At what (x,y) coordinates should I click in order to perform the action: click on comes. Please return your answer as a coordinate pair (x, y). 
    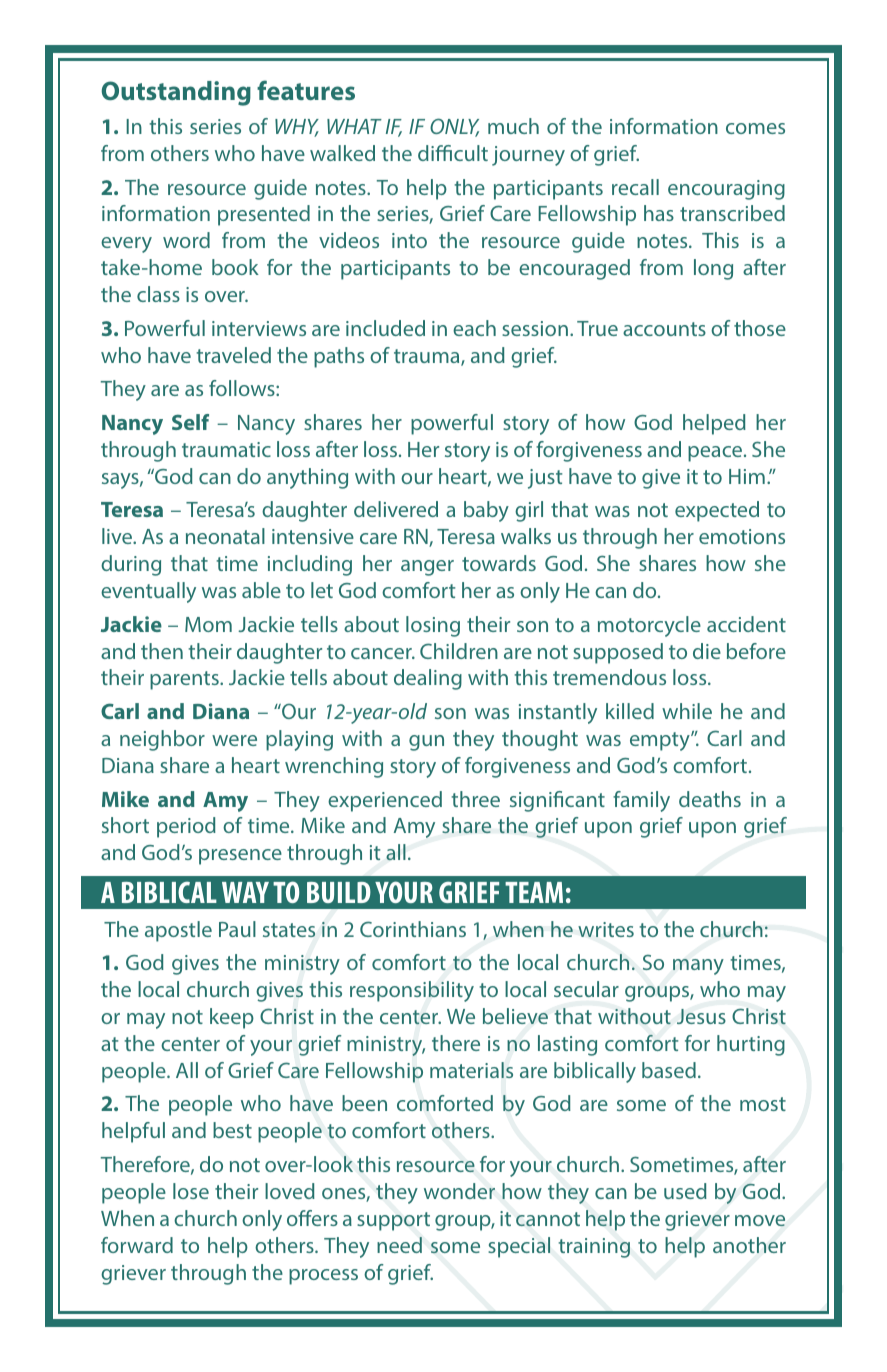
    Looking at the image, I should click on (755, 128).
